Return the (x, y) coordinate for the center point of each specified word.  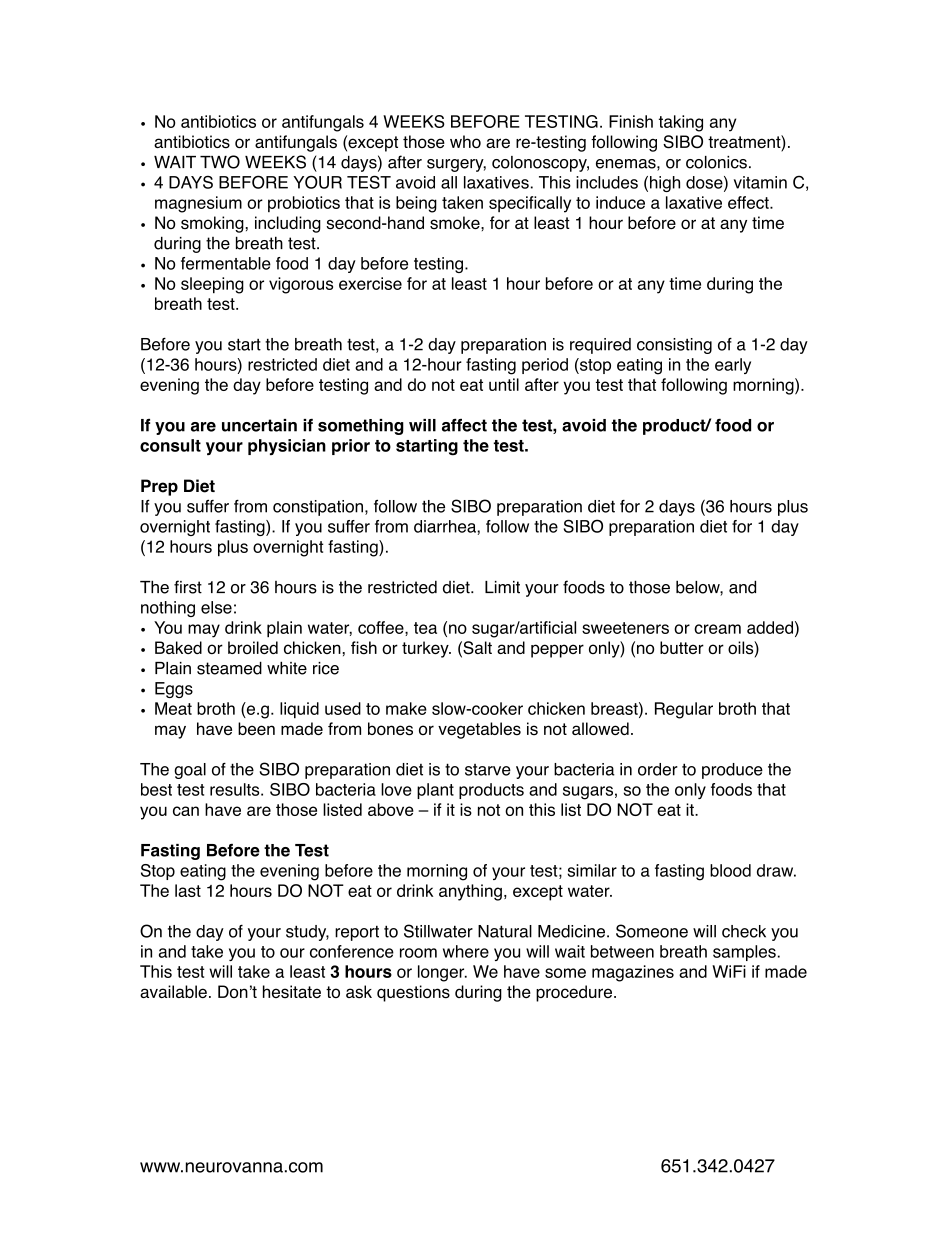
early (733, 366)
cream (717, 629)
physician (287, 447)
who (465, 141)
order (658, 769)
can (186, 811)
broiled (253, 647)
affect (464, 425)
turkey (426, 649)
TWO (220, 162)
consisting (674, 346)
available (173, 991)
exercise (370, 283)
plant (435, 791)
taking (681, 123)
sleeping (212, 285)
